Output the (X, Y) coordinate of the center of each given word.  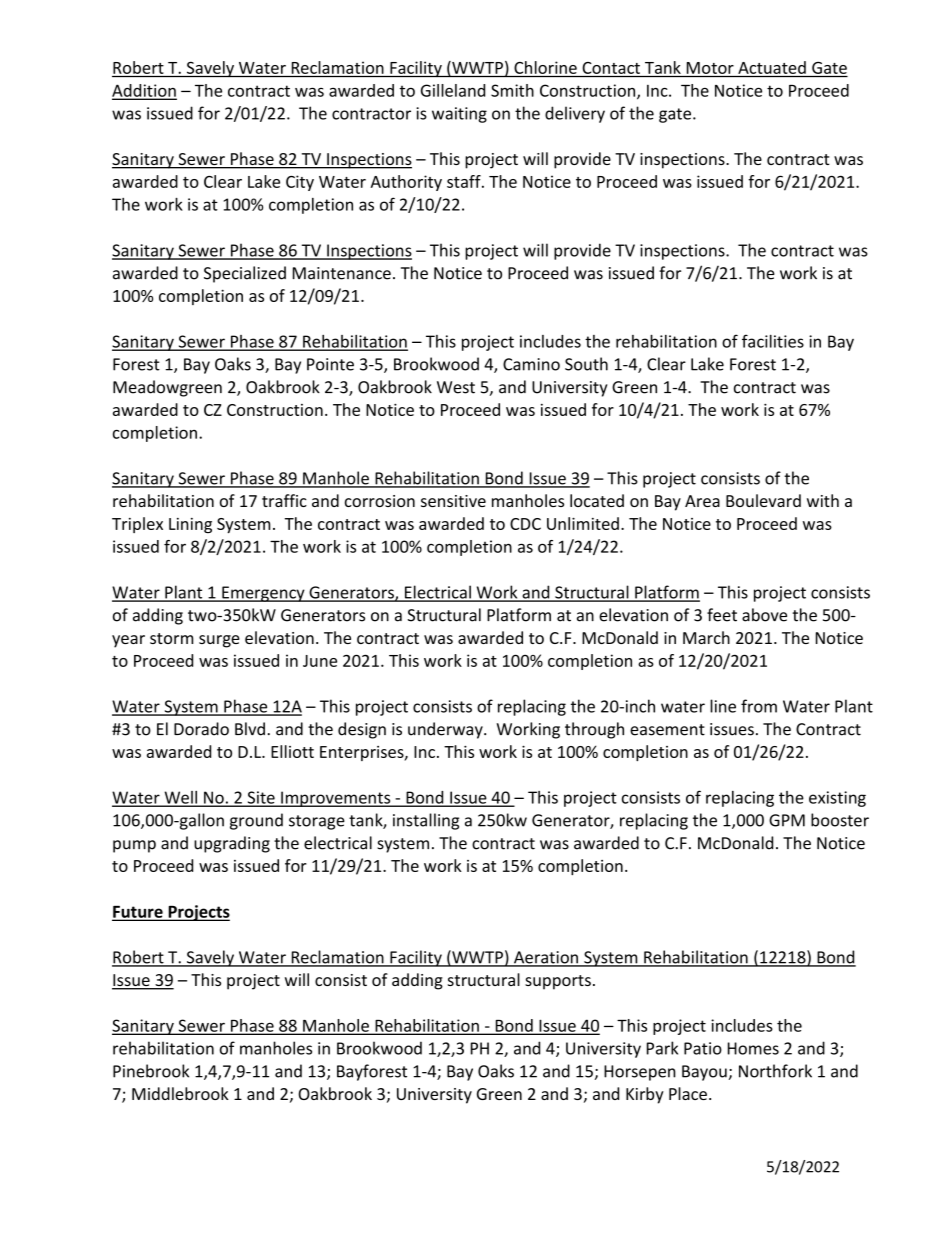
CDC (525, 524)
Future (138, 913)
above (764, 615)
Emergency (263, 594)
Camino (531, 364)
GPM (787, 820)
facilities (773, 341)
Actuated (772, 67)
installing (426, 821)
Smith (512, 90)
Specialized (245, 274)
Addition (144, 91)
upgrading (232, 844)
